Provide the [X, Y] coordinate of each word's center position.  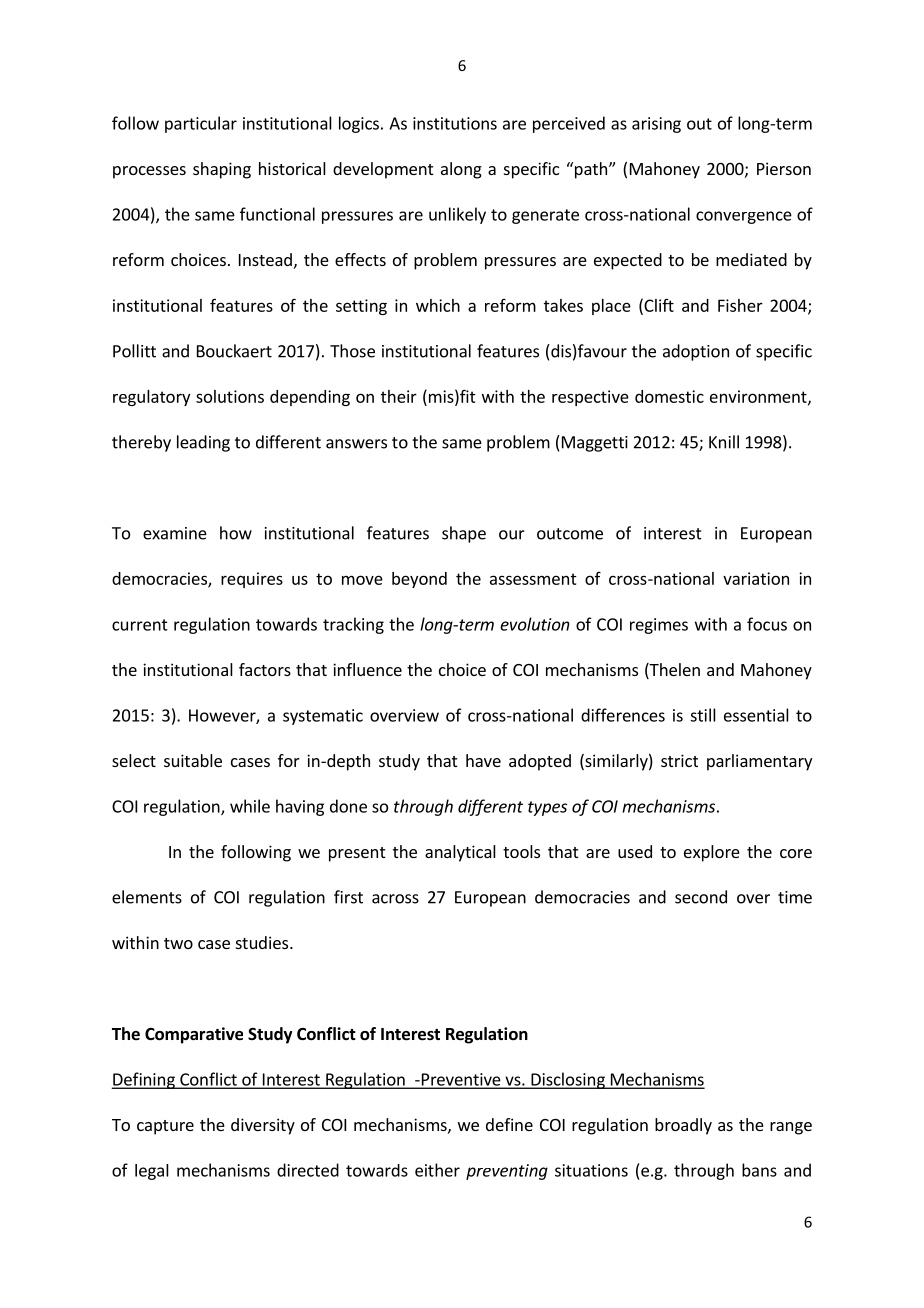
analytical [460, 853]
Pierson [784, 168]
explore [712, 853]
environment [759, 397]
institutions [455, 123]
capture [165, 1127]
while [250, 806]
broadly [683, 1126]
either [437, 1170]
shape [464, 534]
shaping [222, 170]
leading [203, 443]
